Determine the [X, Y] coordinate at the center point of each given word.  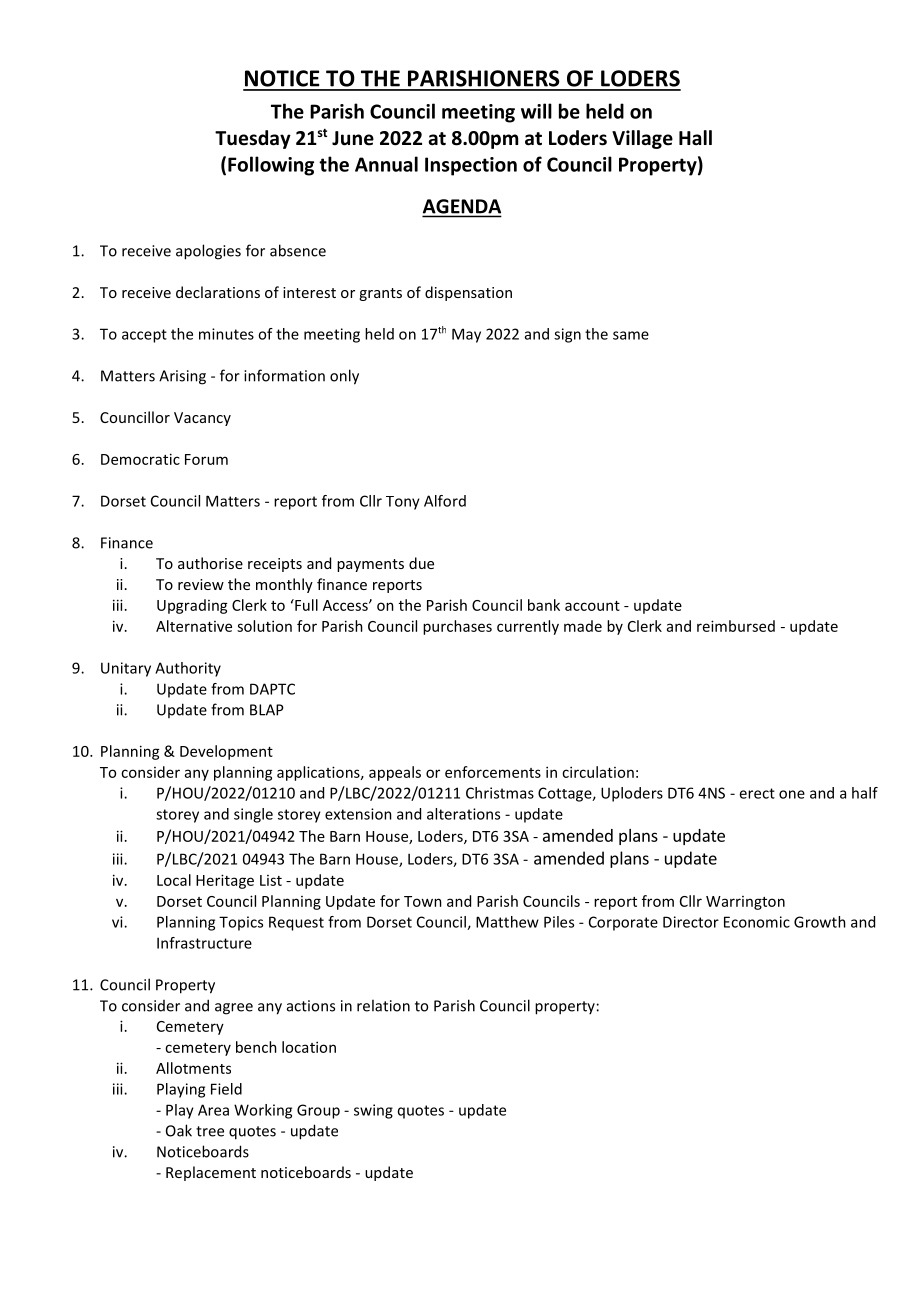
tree [210, 1131]
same [631, 335]
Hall [695, 138]
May [466, 335]
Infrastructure [204, 943]
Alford [445, 501]
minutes [226, 334]
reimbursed [736, 626]
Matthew [507, 922]
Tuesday [253, 139]
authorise [210, 563]
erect [757, 793]
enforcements [493, 772]
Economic [757, 922]
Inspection [471, 166]
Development [226, 752]
